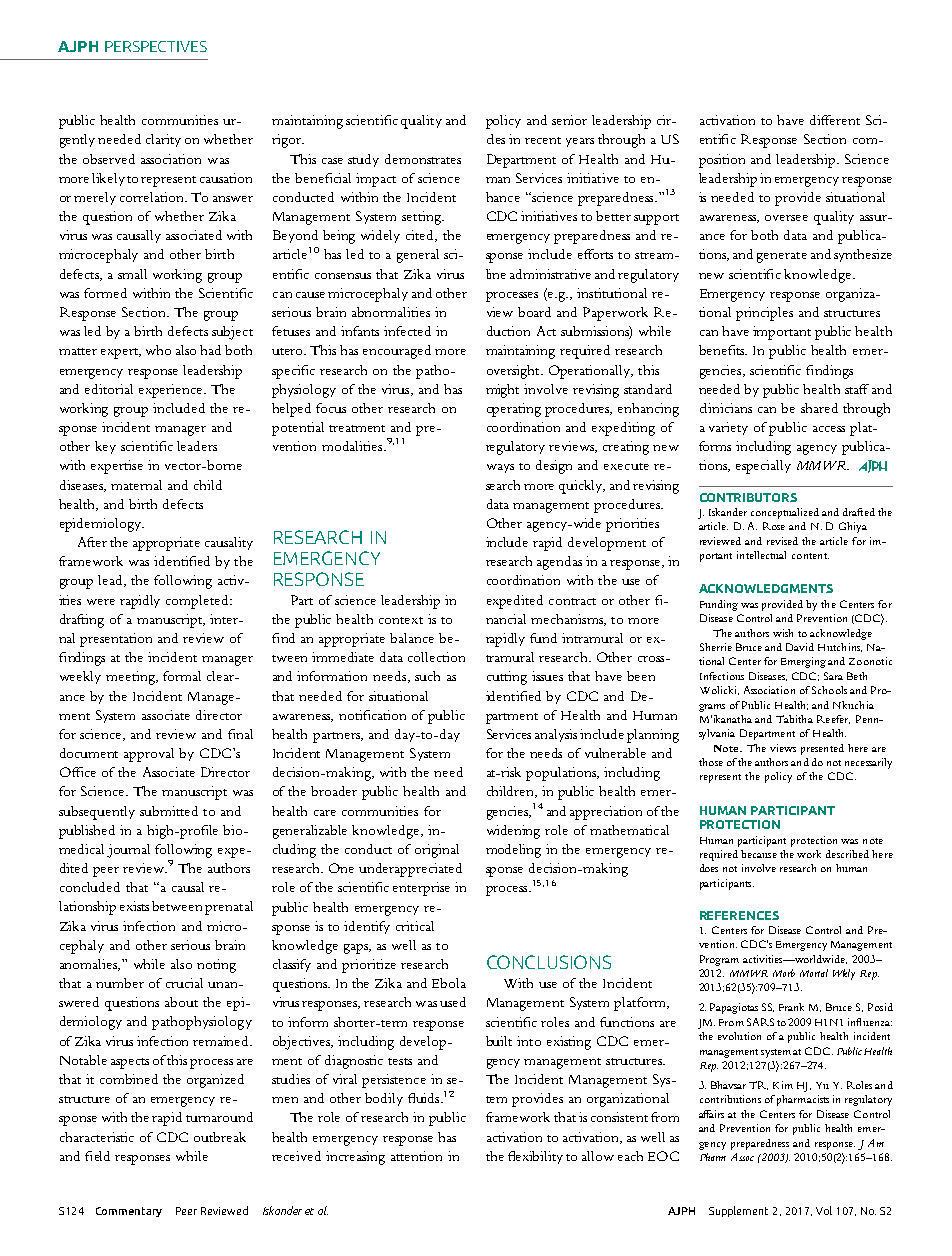  I want to click on presented, so click(822, 749).
